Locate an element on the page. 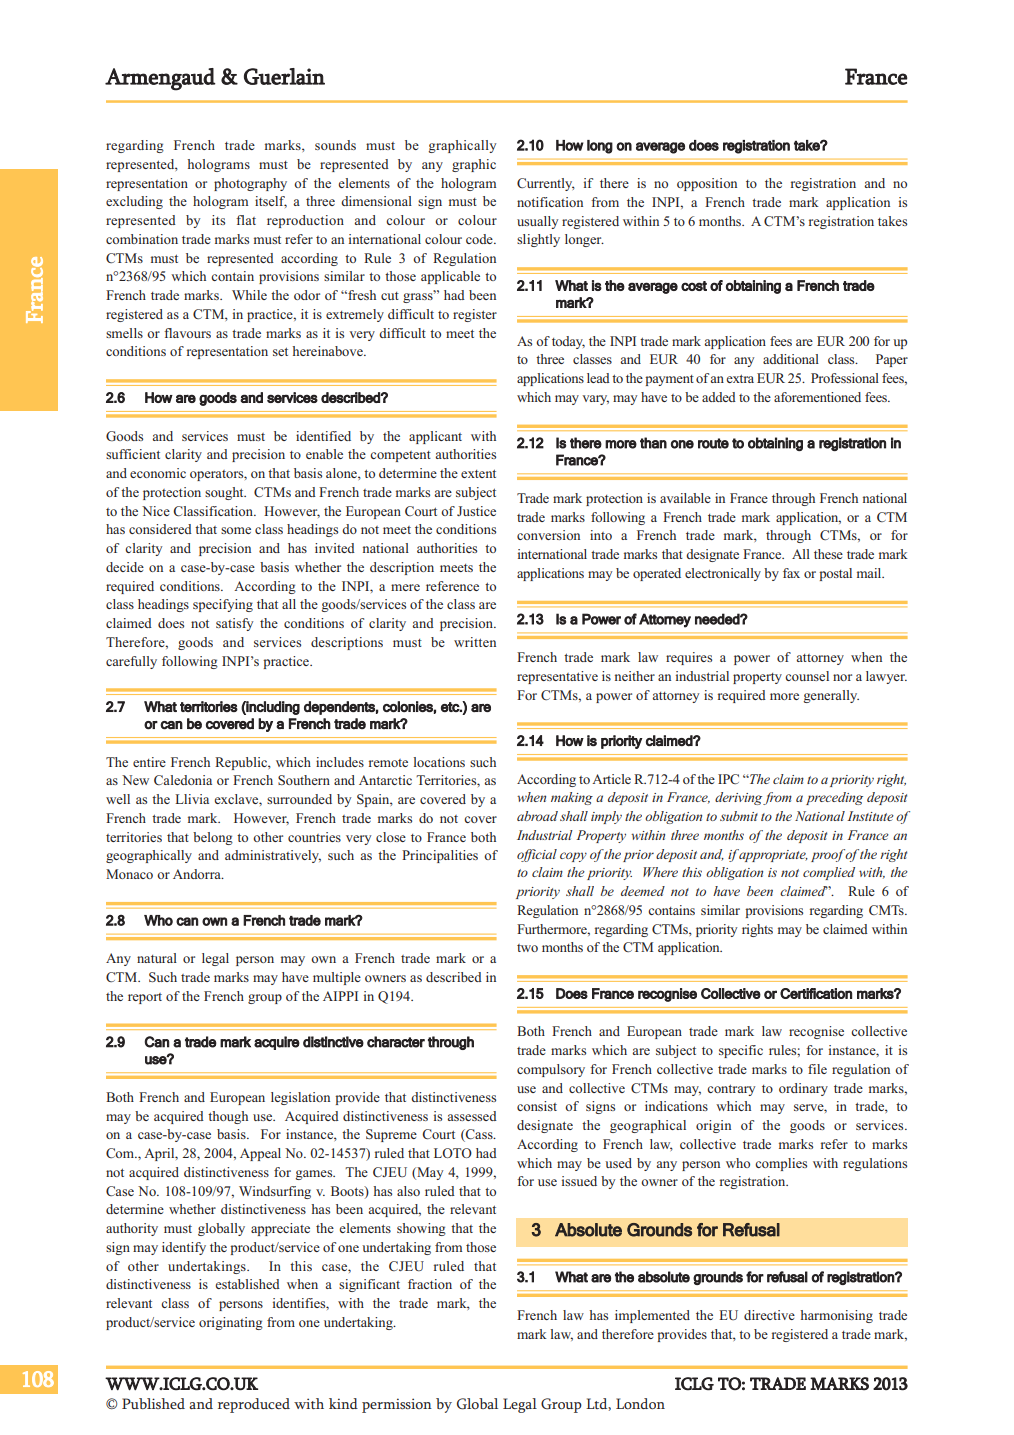 Image resolution: width=1014 pixels, height=1435 pixels. file is located at coordinates (817, 1069).
